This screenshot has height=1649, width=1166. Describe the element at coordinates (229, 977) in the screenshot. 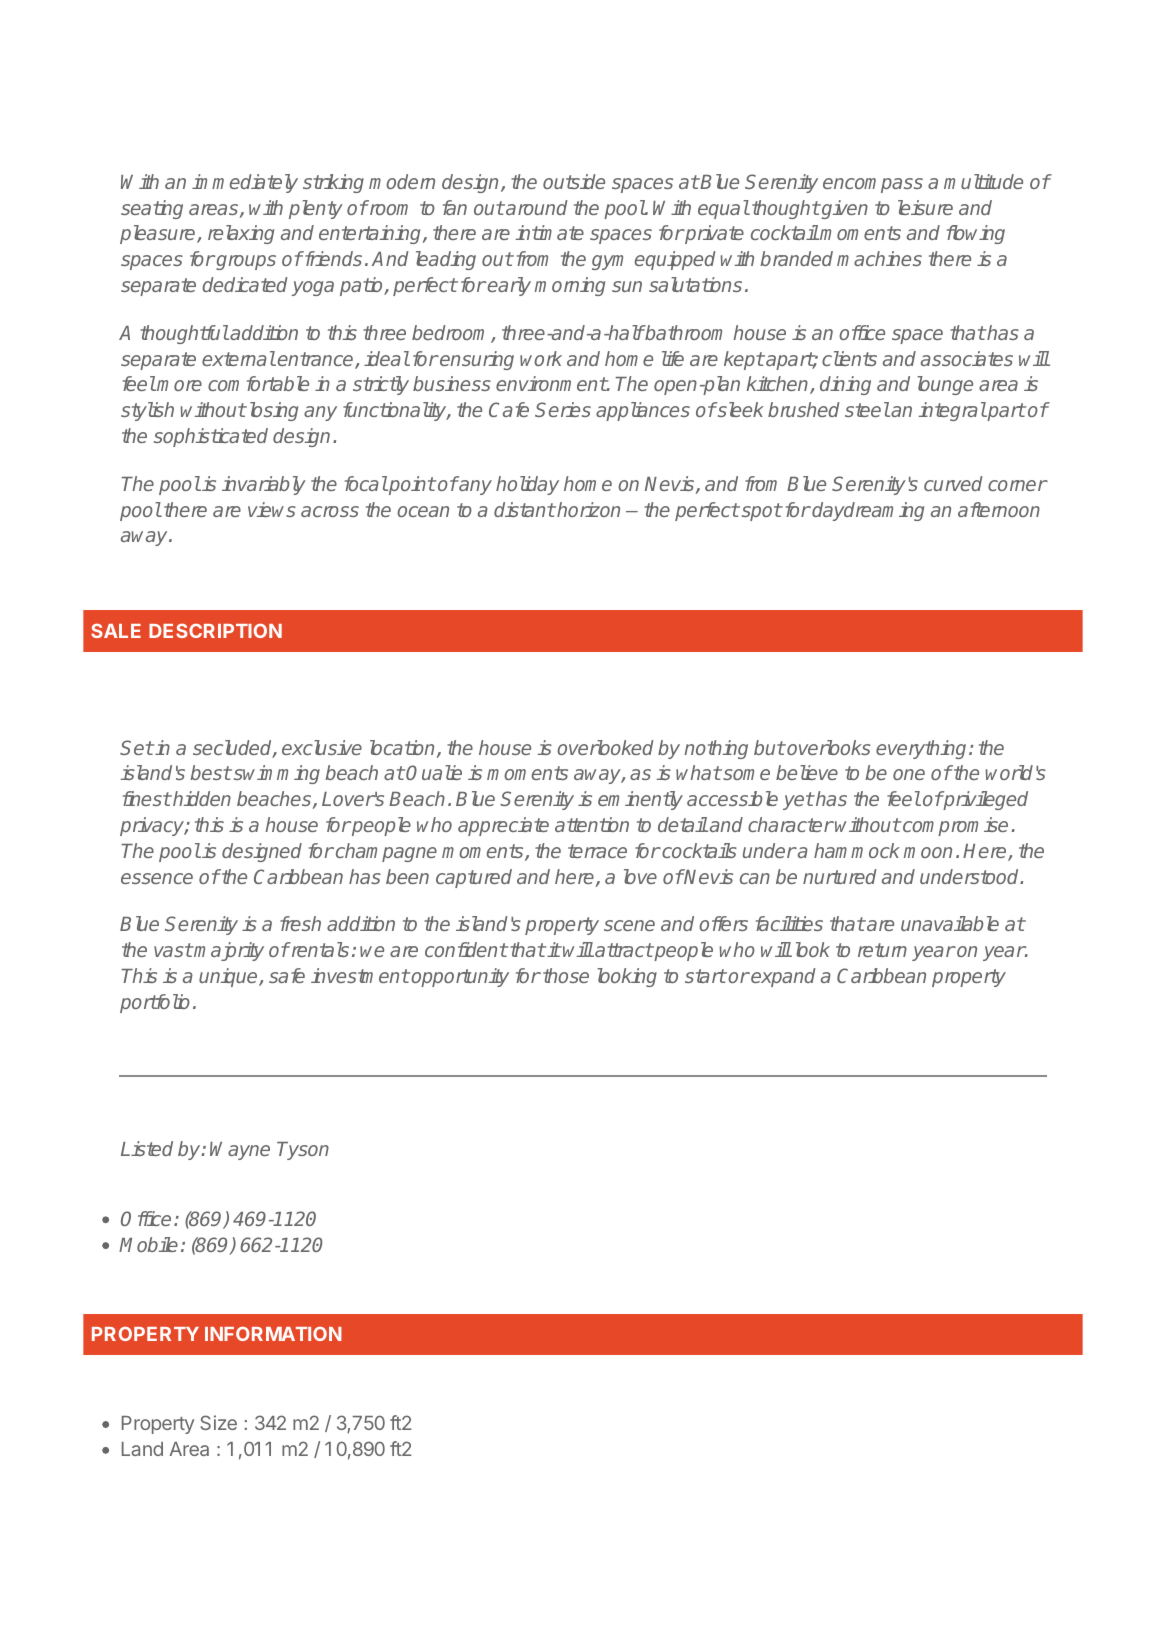

I see `unique` at that location.
